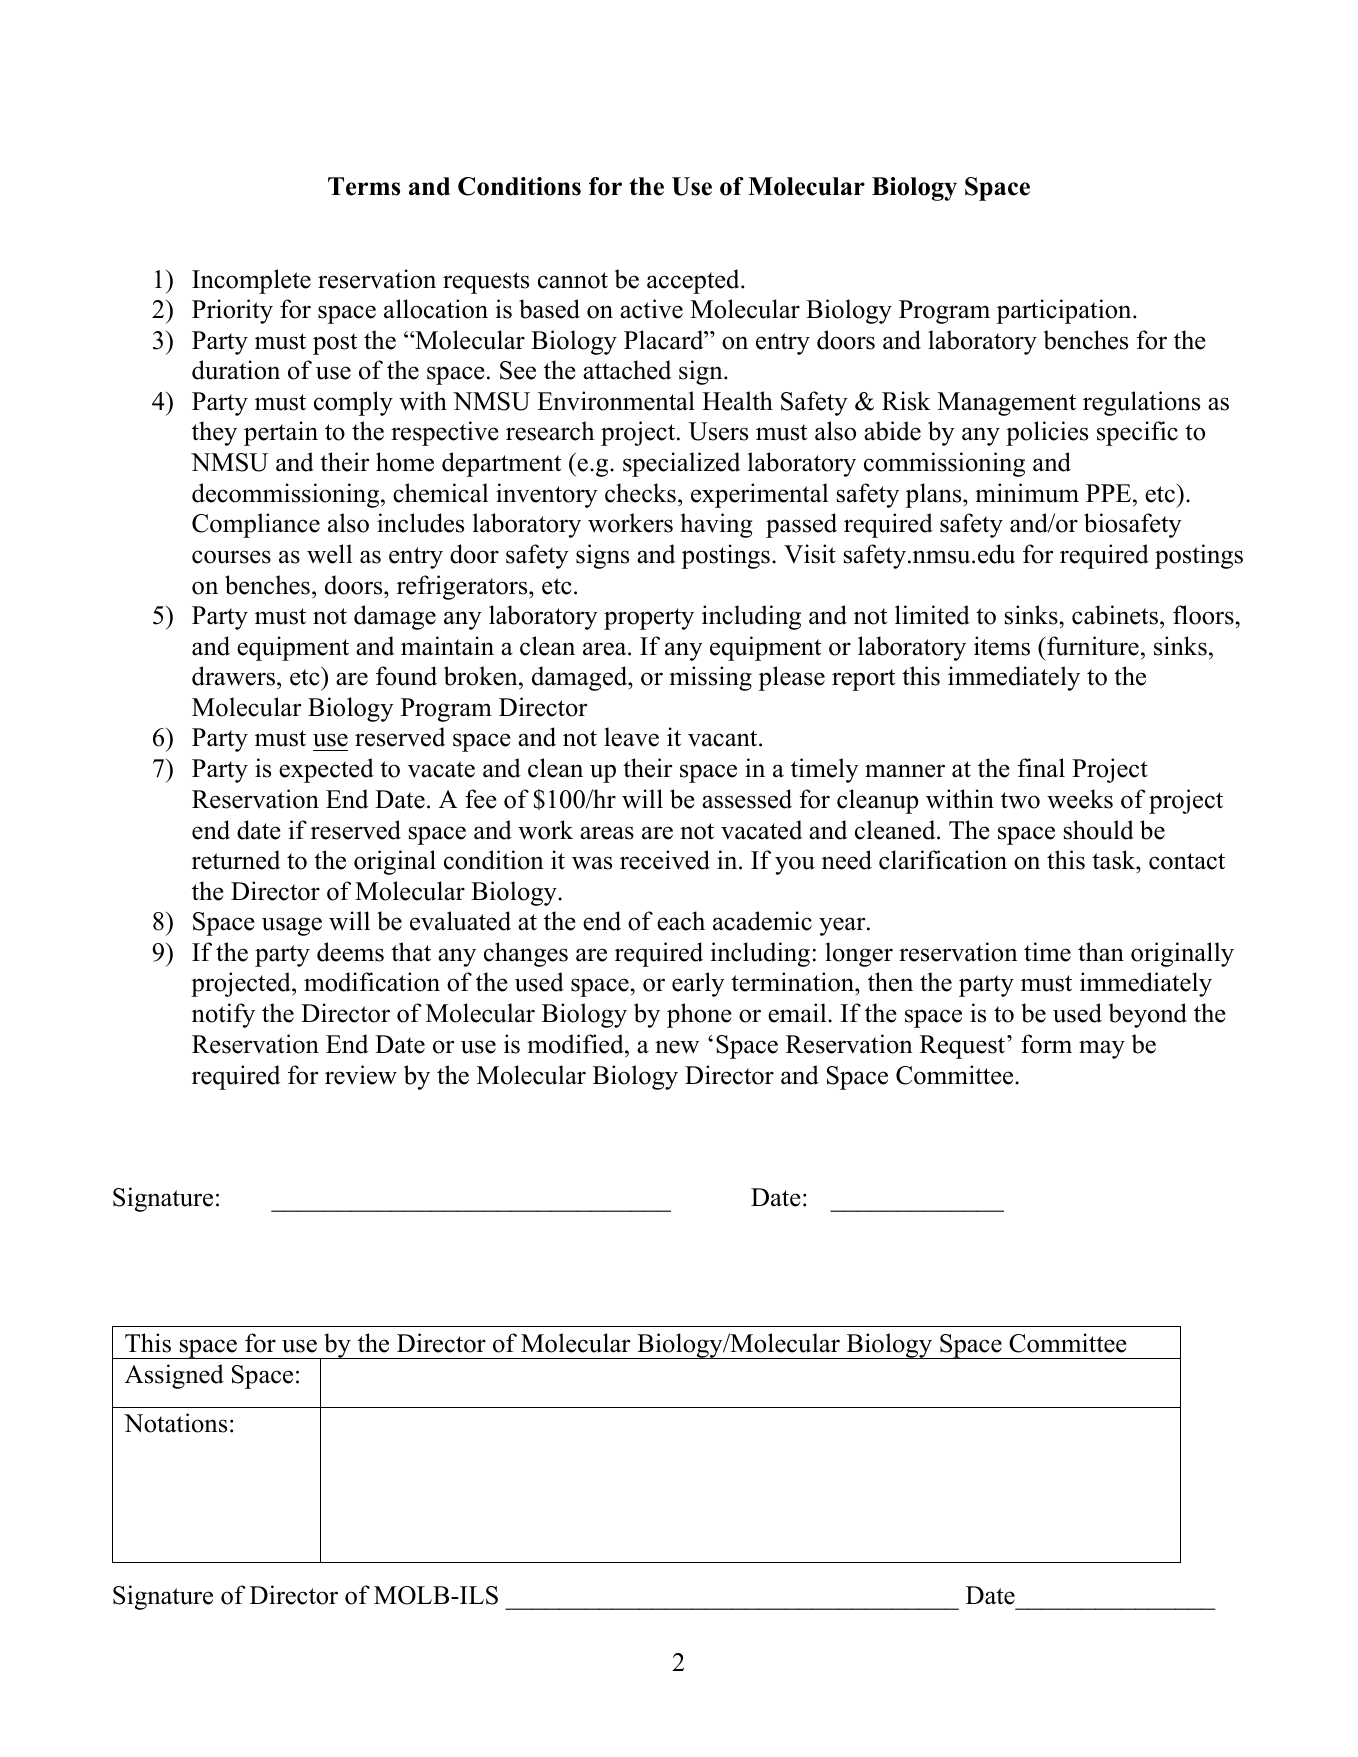  What do you see at coordinates (1046, 1044) in the screenshot?
I see `form` at bounding box center [1046, 1044].
